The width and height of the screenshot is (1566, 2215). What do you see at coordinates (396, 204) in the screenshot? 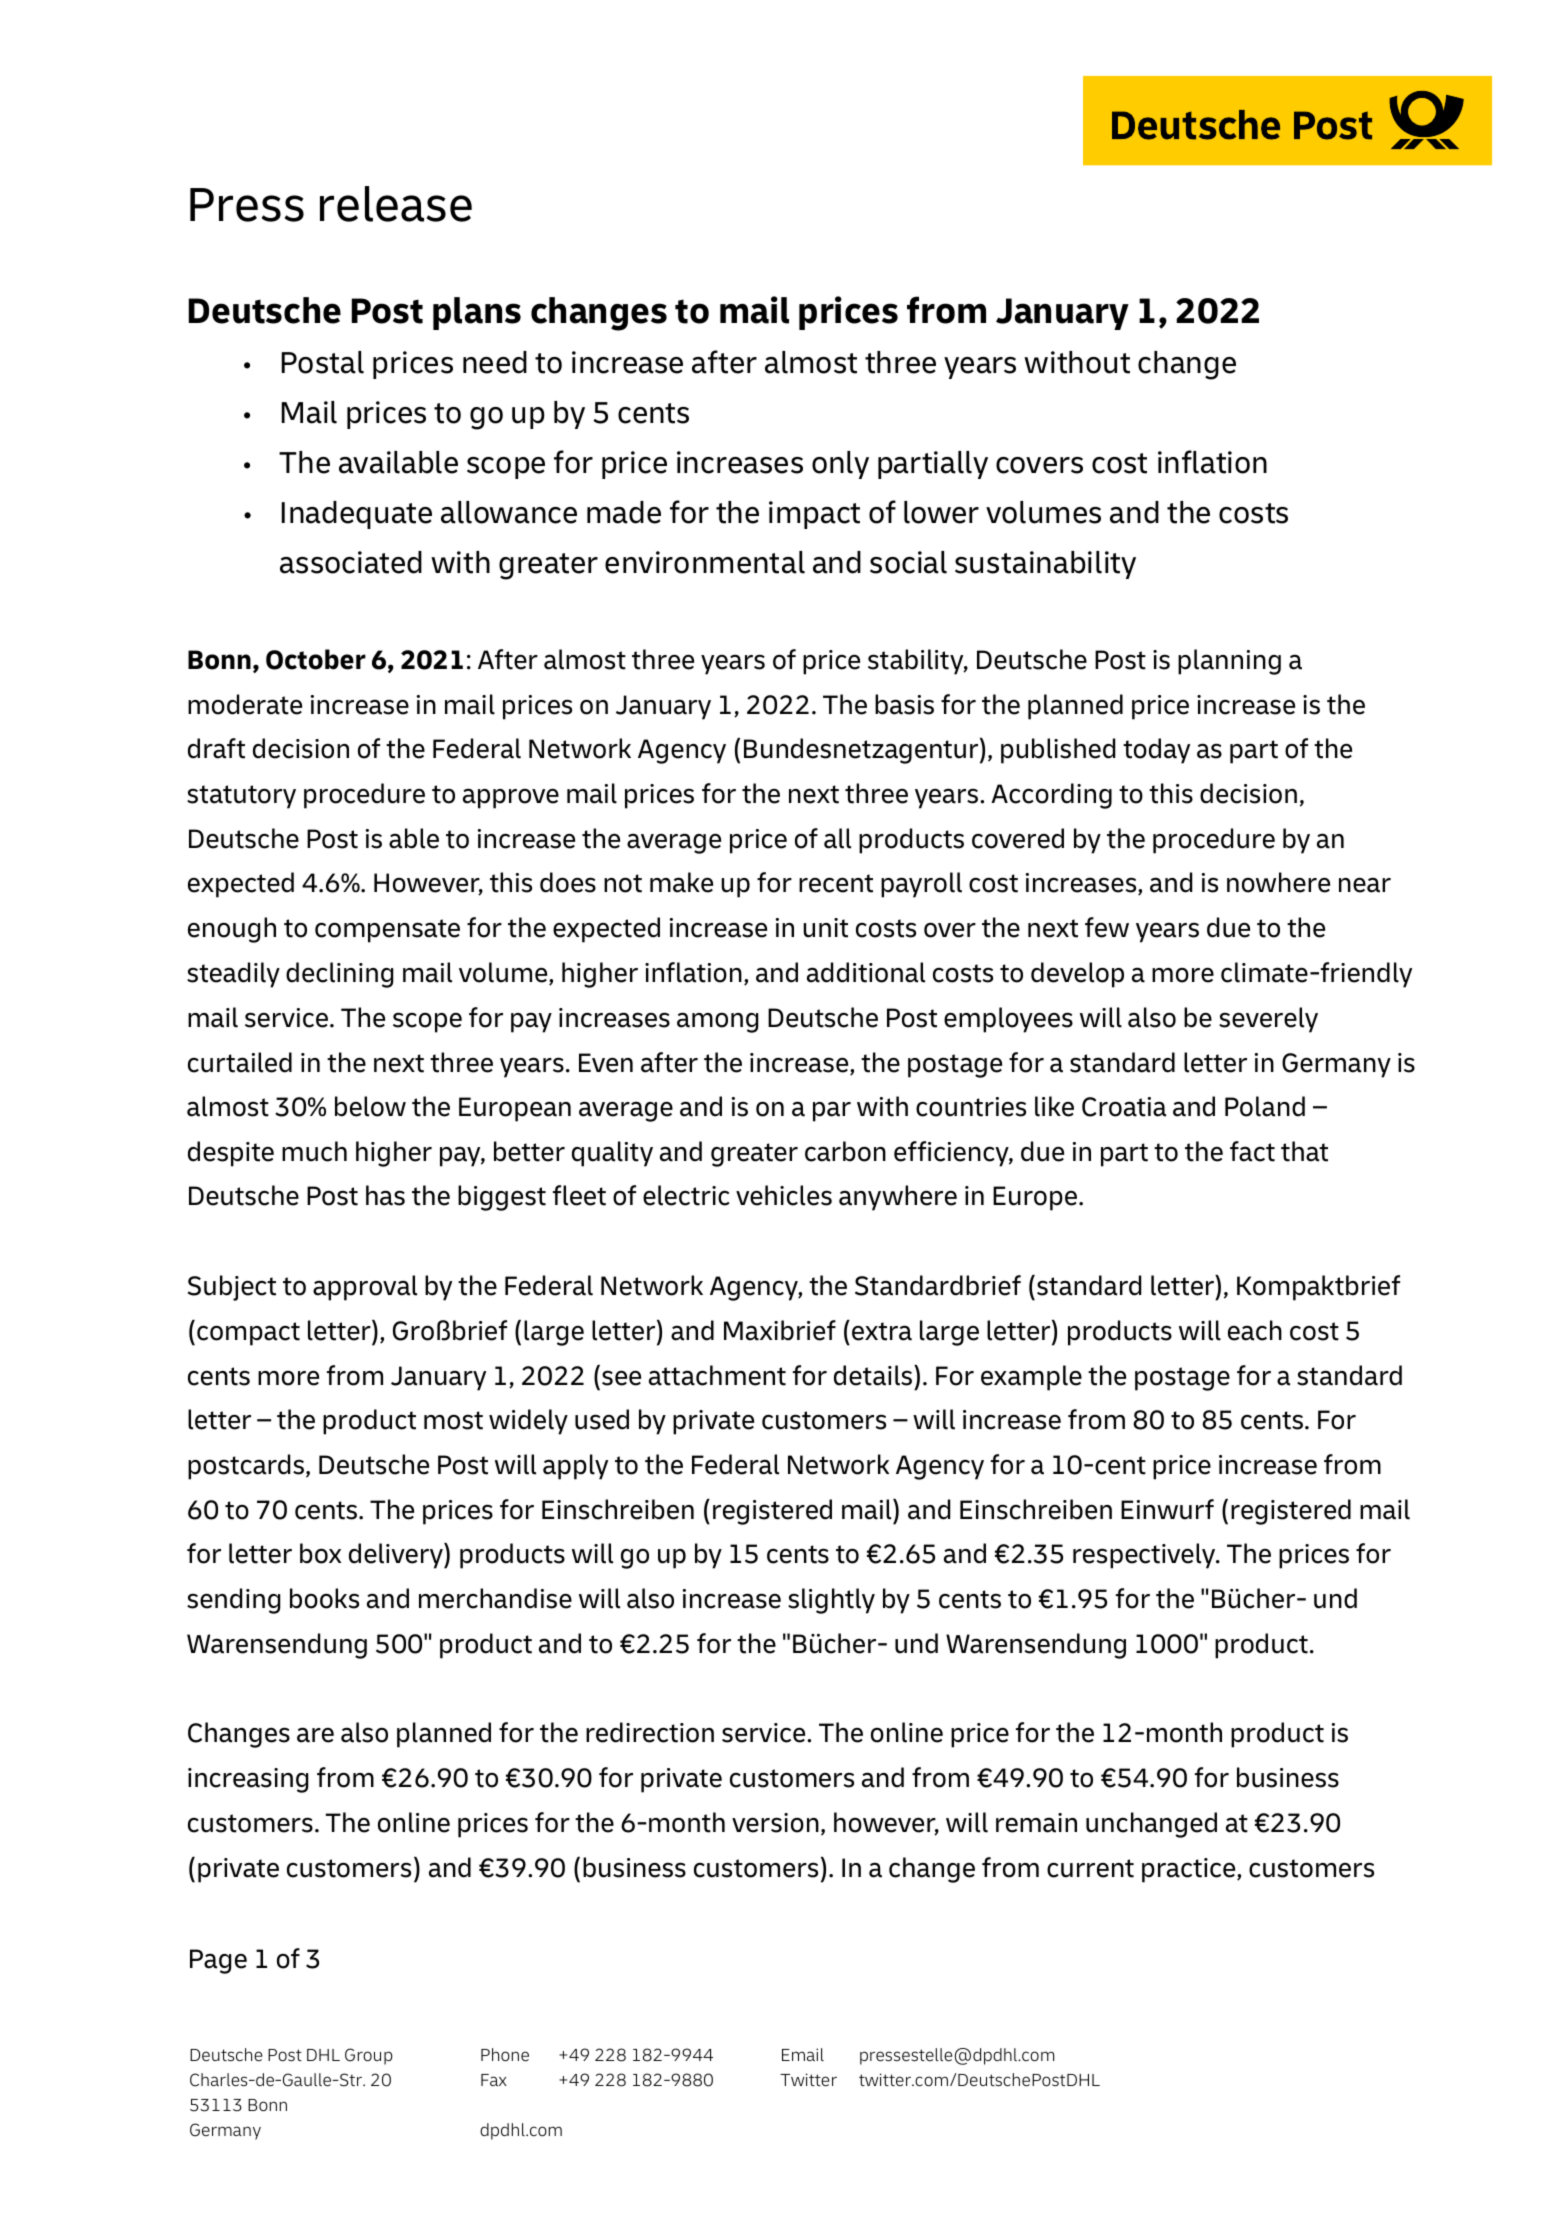
I see `release` at bounding box center [396, 204].
